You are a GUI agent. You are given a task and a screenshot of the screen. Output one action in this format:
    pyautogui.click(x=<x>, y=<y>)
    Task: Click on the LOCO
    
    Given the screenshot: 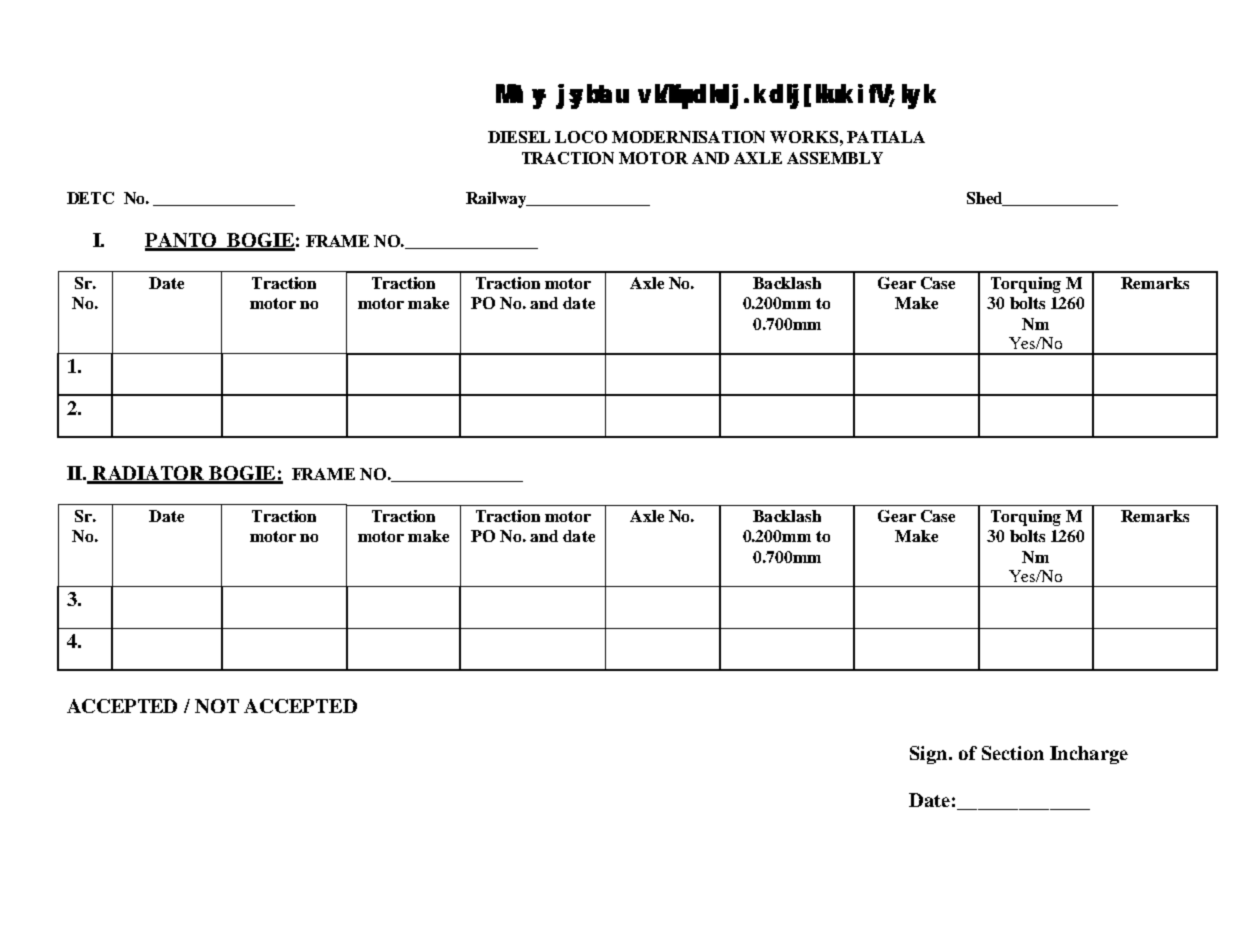 What is the action you would take?
    pyautogui.click(x=581, y=137)
